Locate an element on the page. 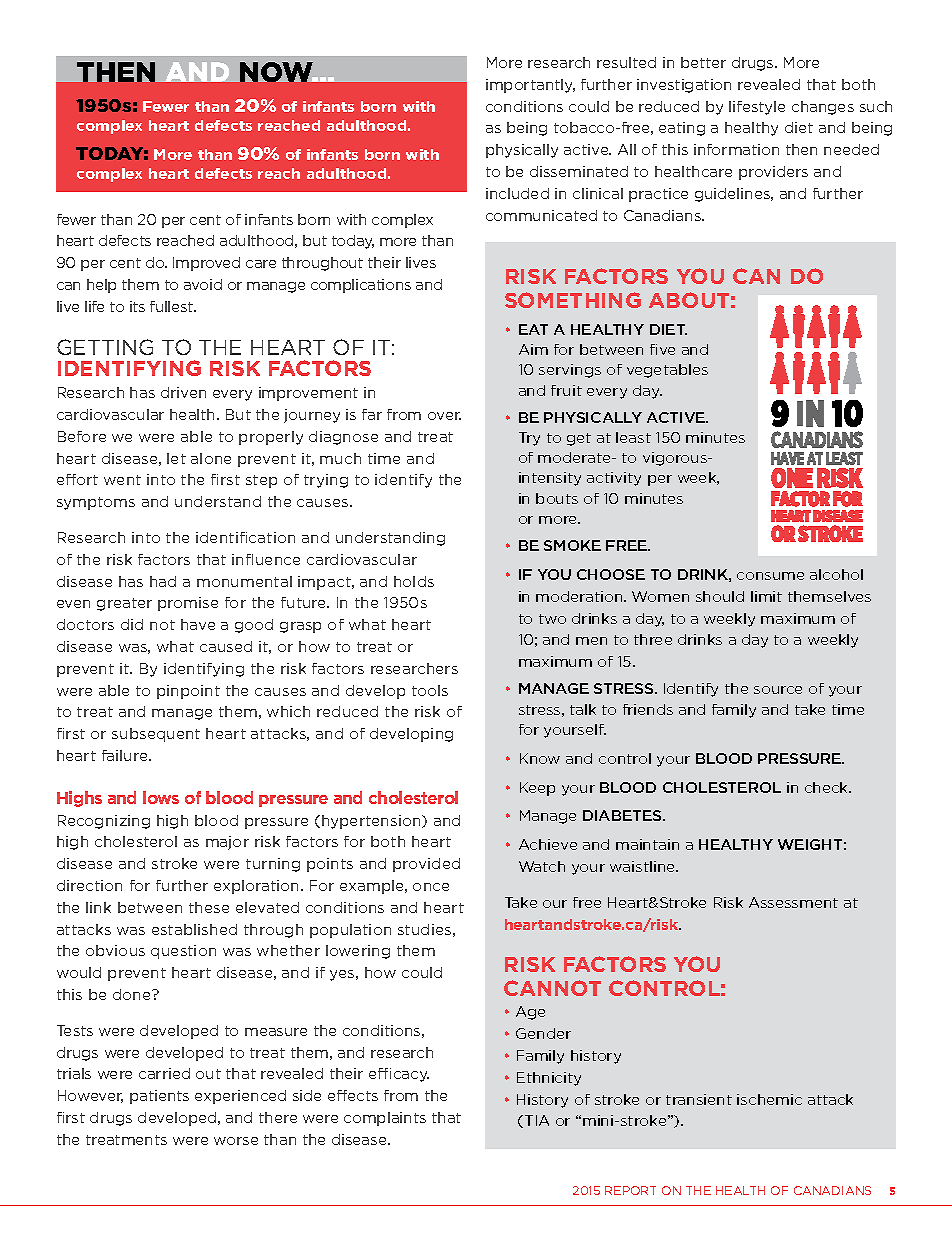  Aim is located at coordinates (533, 349).
